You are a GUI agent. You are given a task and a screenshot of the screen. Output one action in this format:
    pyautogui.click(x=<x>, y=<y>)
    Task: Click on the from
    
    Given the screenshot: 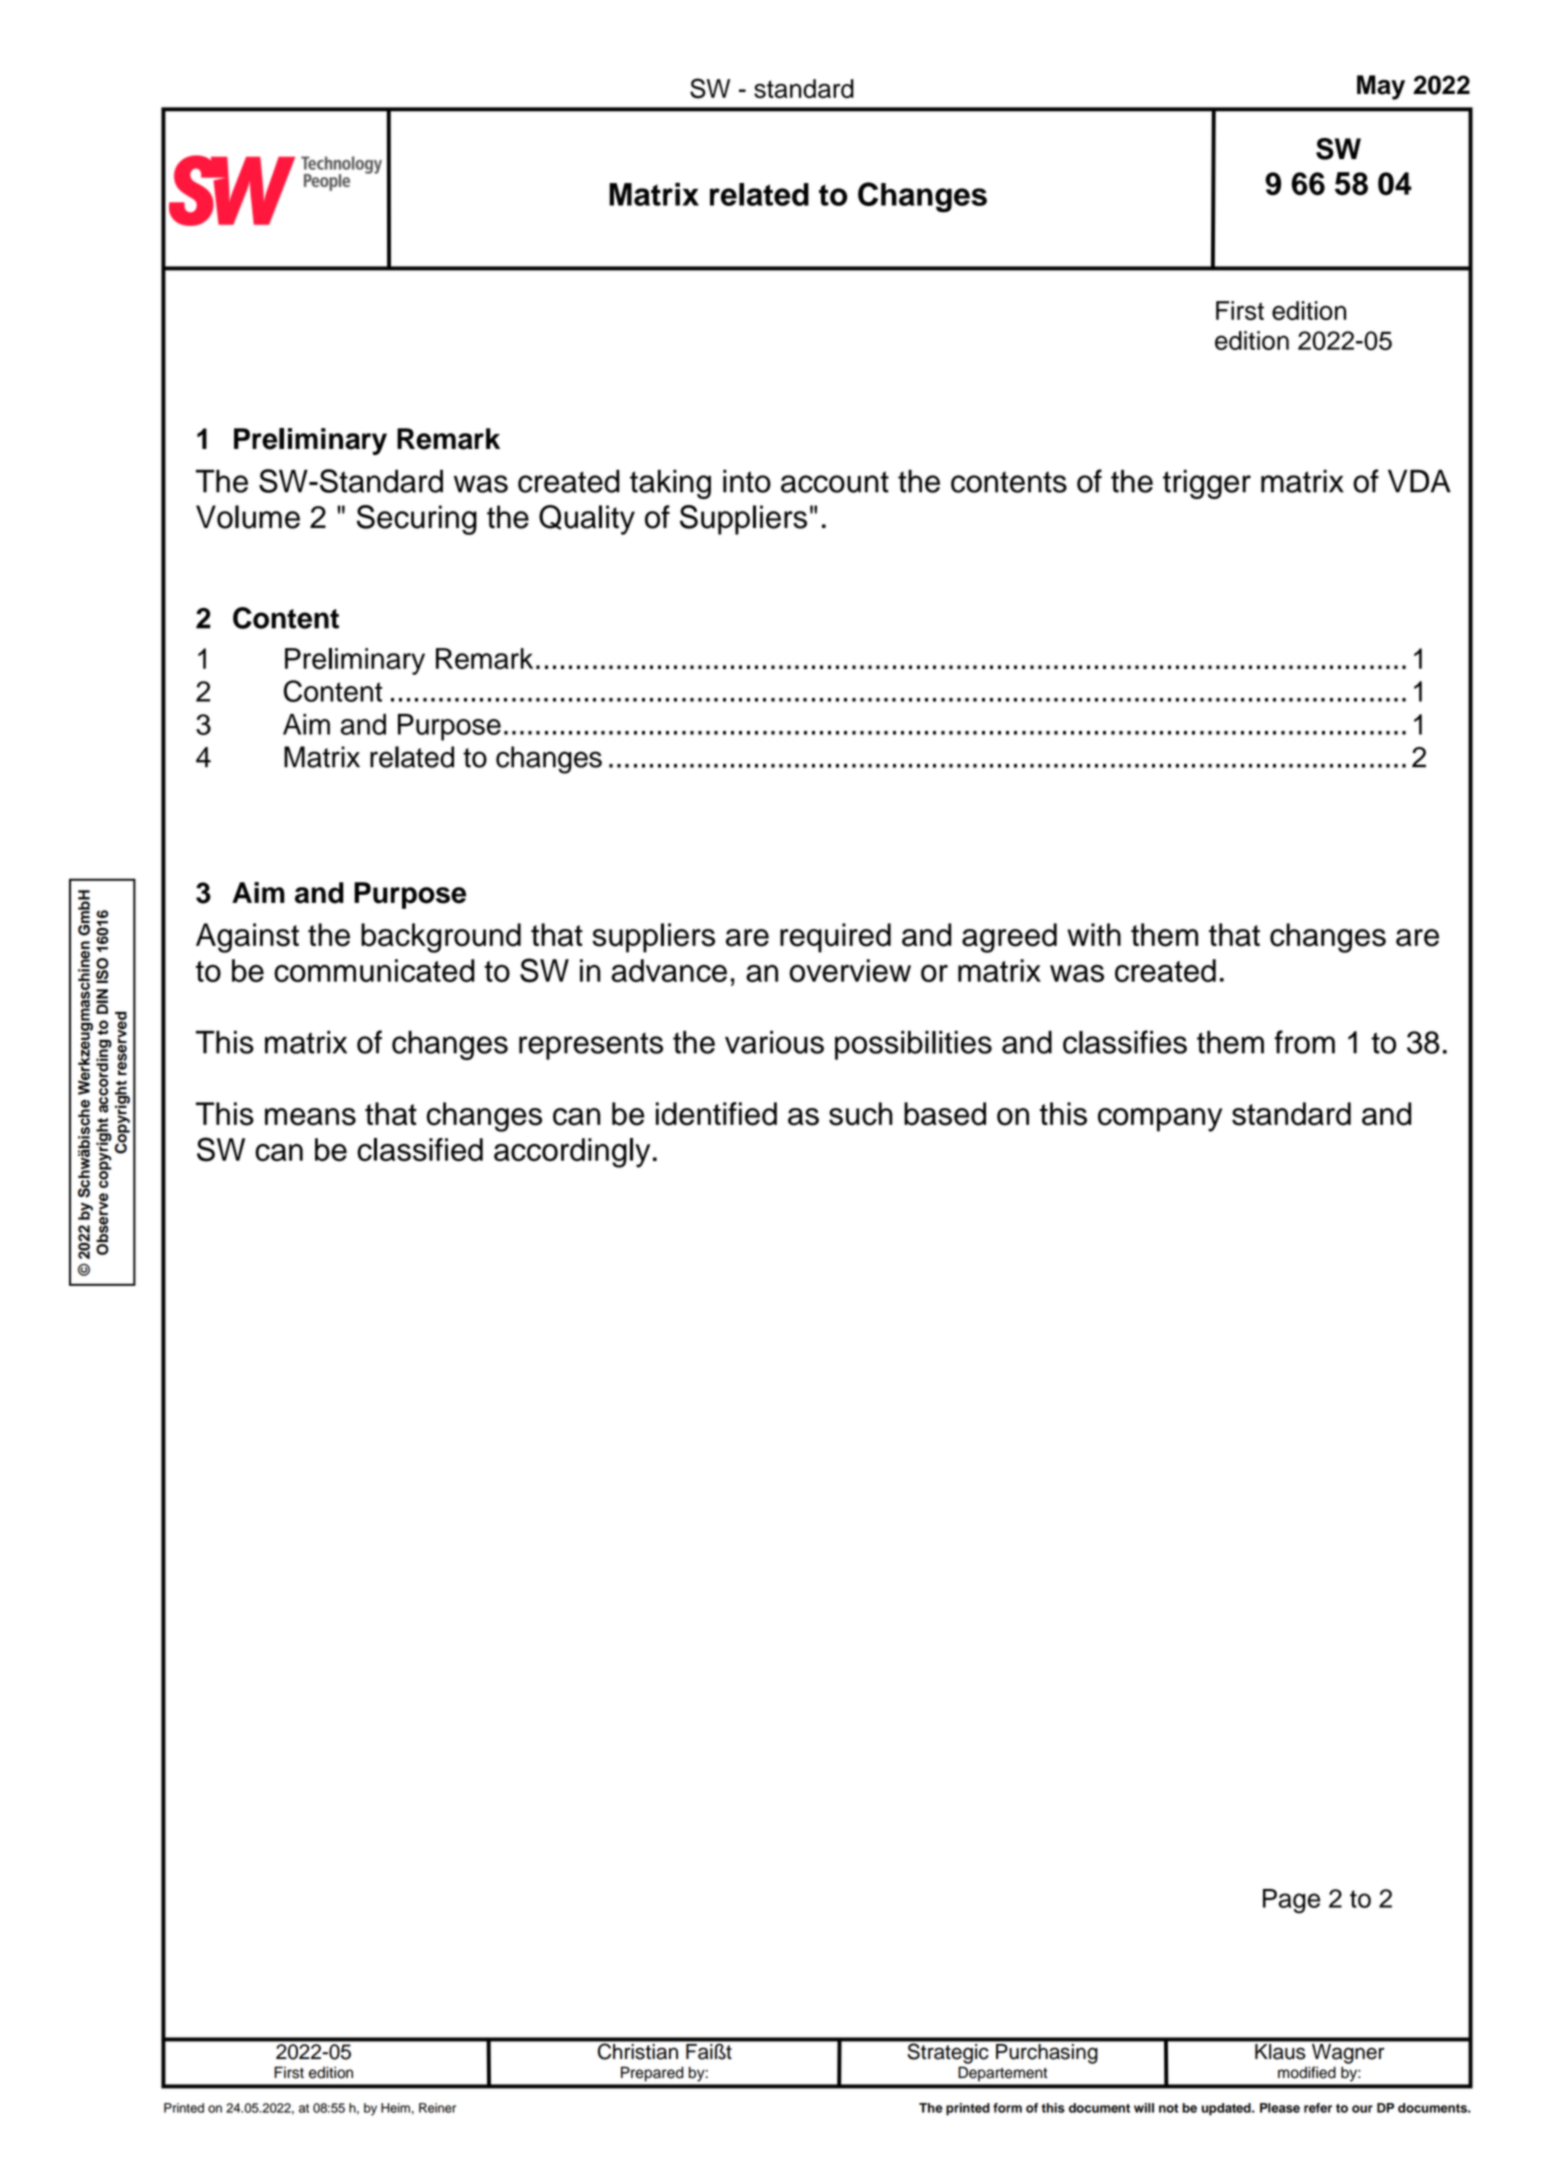 What is the action you would take?
    pyautogui.click(x=1305, y=1042)
